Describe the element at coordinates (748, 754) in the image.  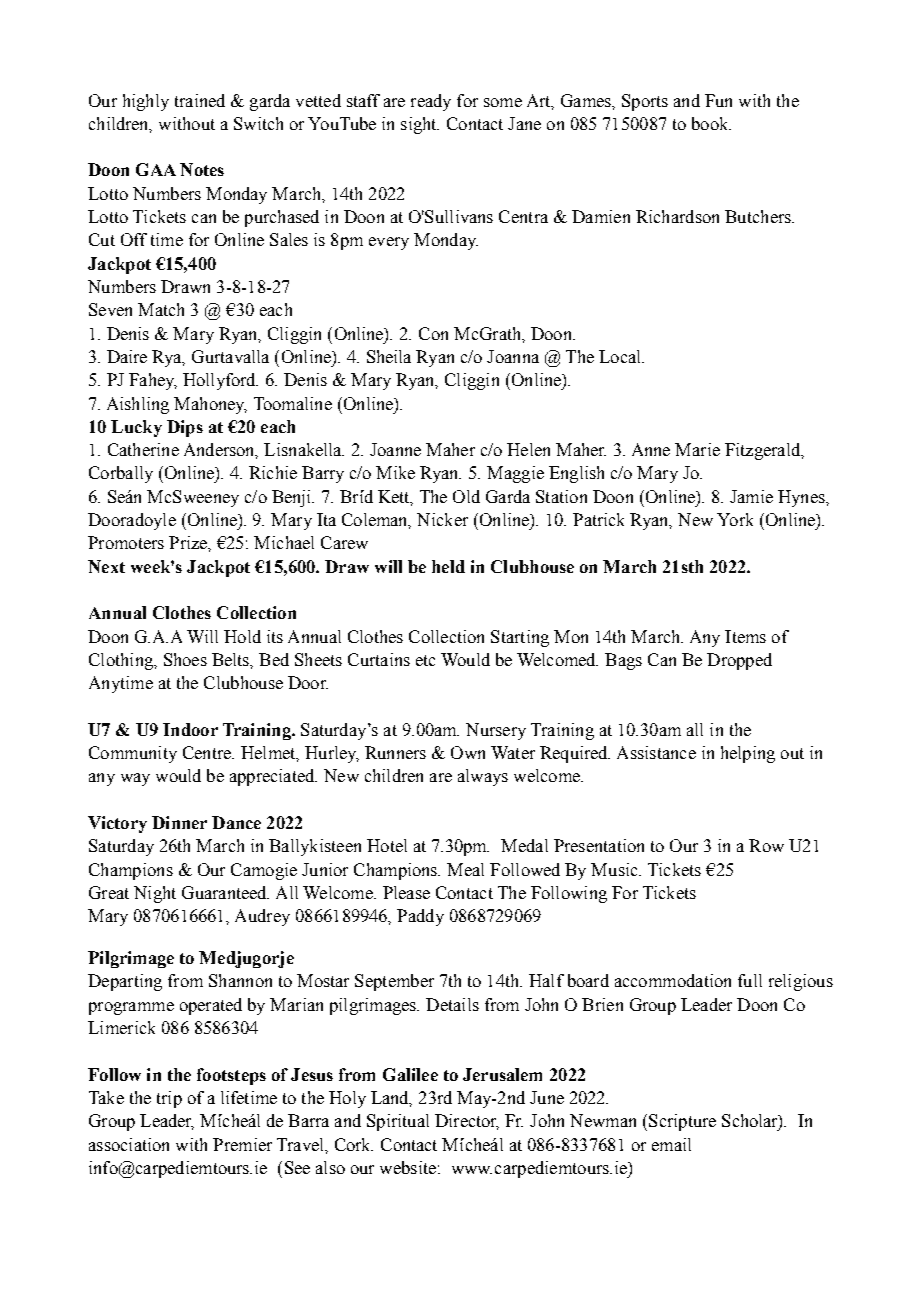
I see `helping` at that location.
